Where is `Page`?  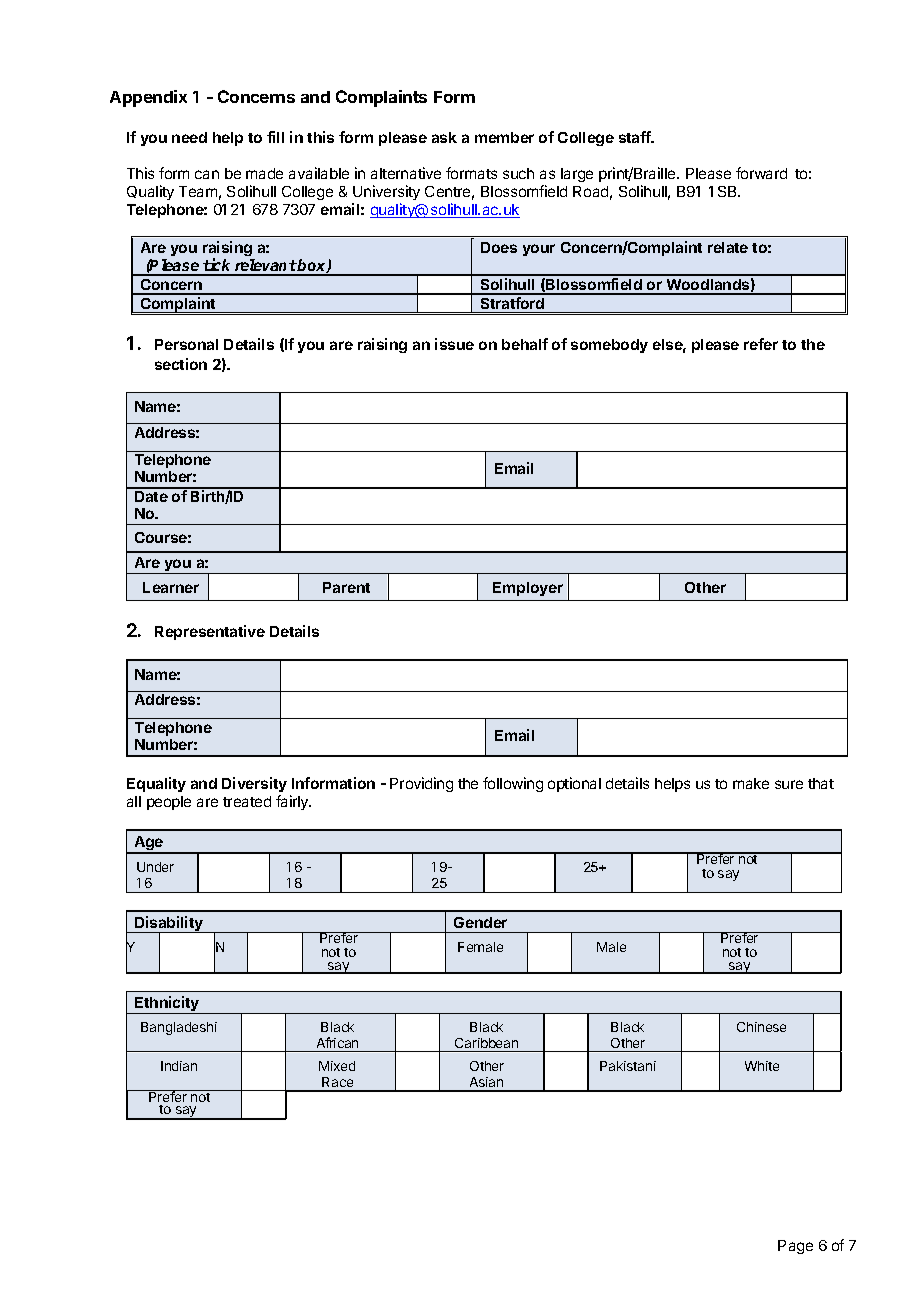
Page is located at coordinates (795, 1247).
